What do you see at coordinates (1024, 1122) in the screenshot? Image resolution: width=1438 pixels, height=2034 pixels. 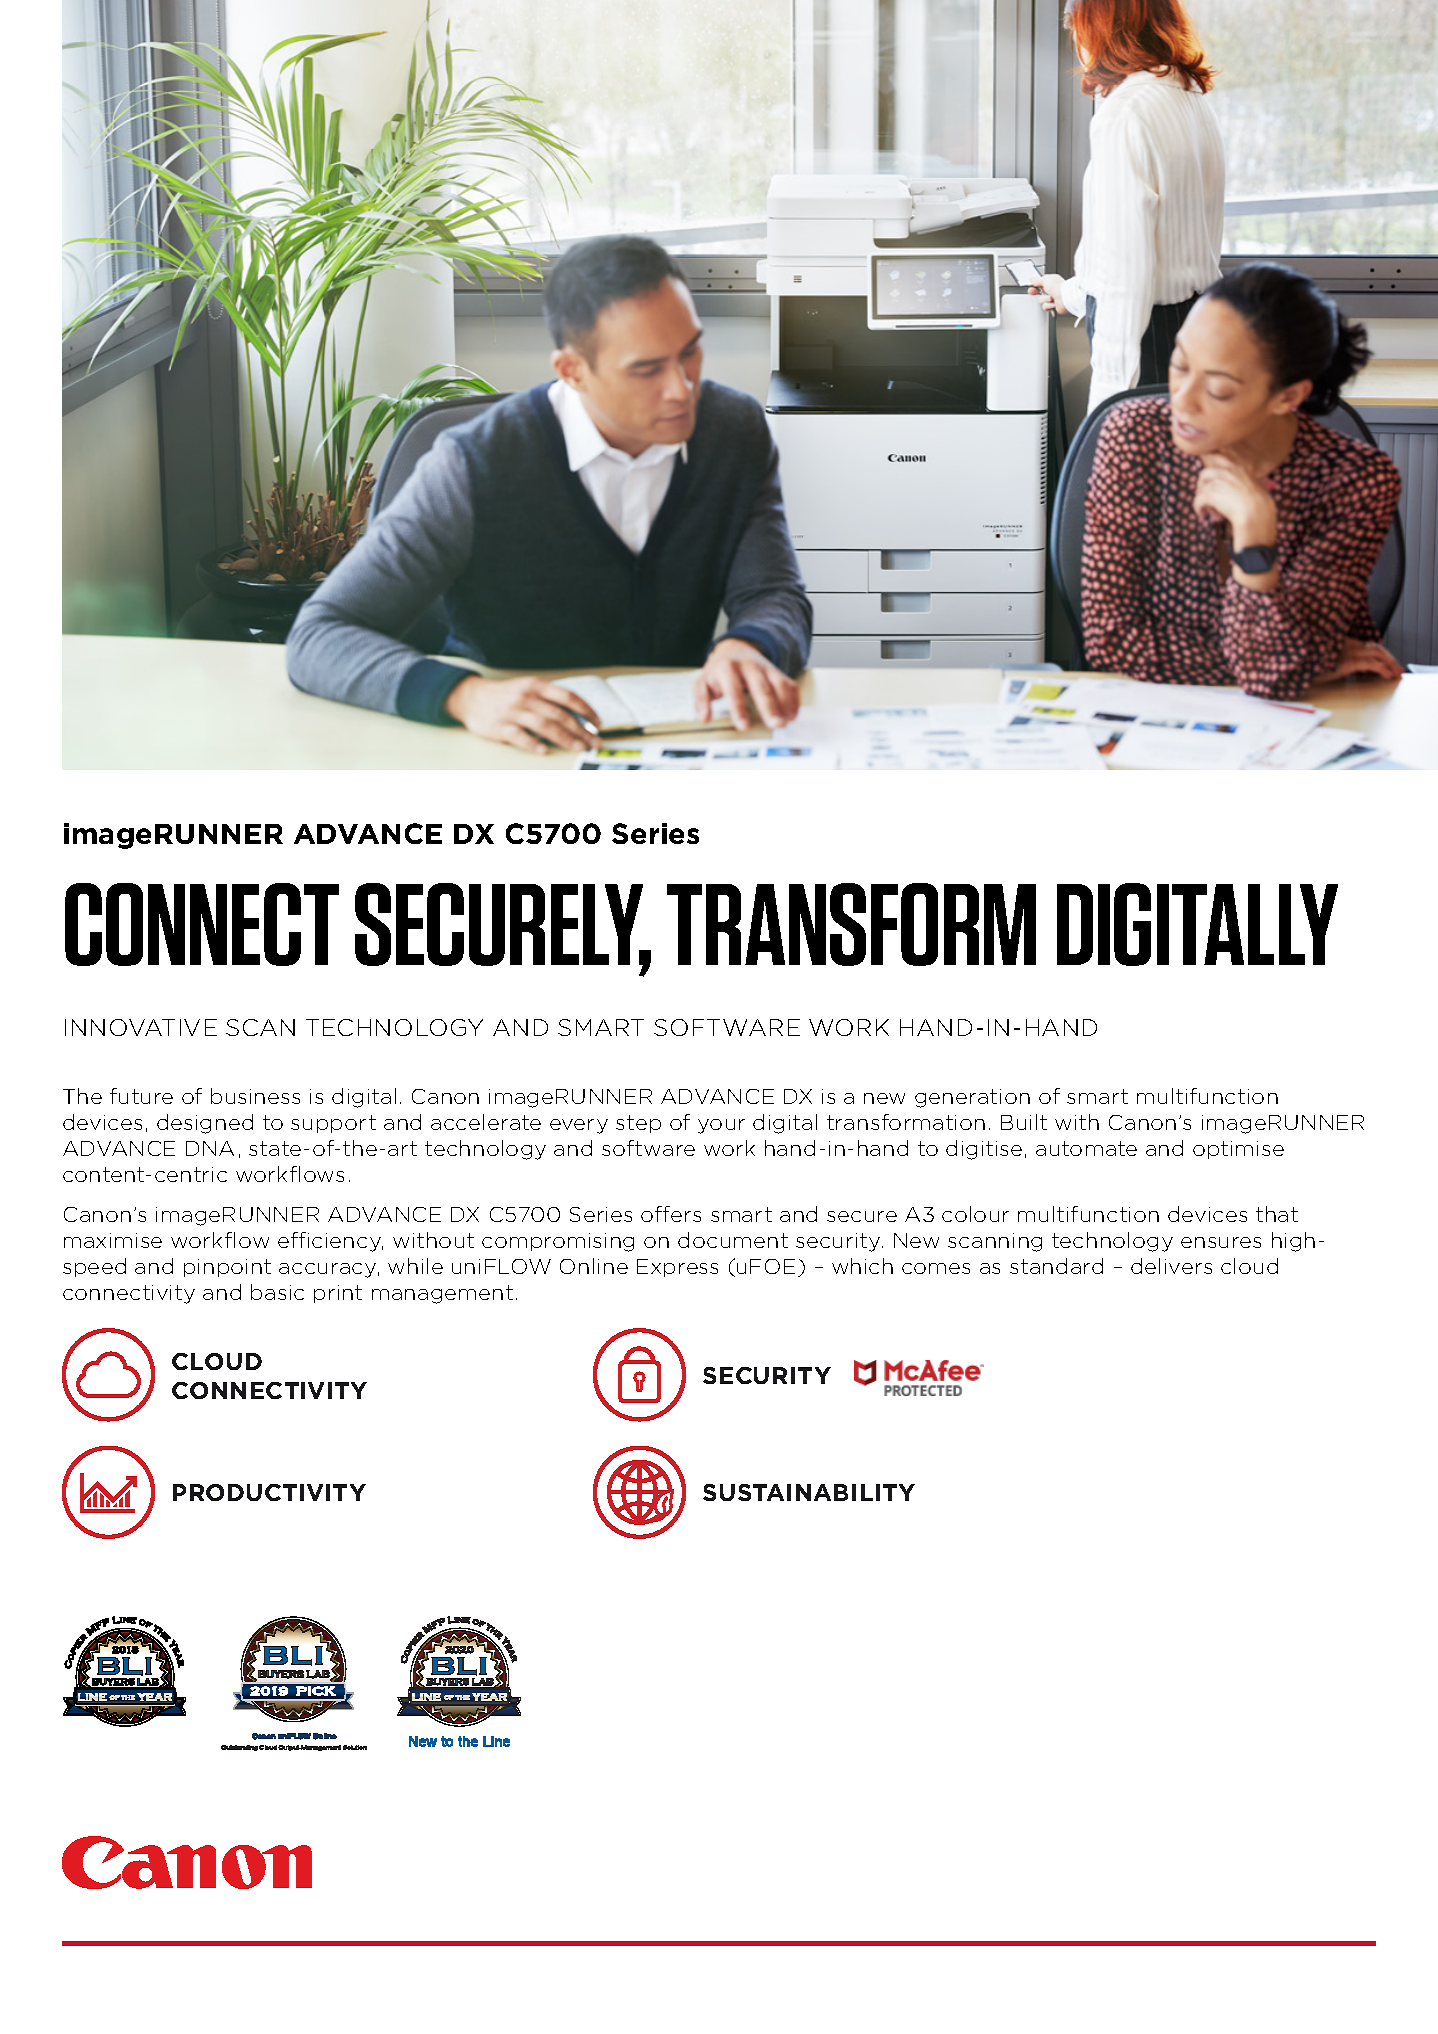 I see `Built` at bounding box center [1024, 1122].
